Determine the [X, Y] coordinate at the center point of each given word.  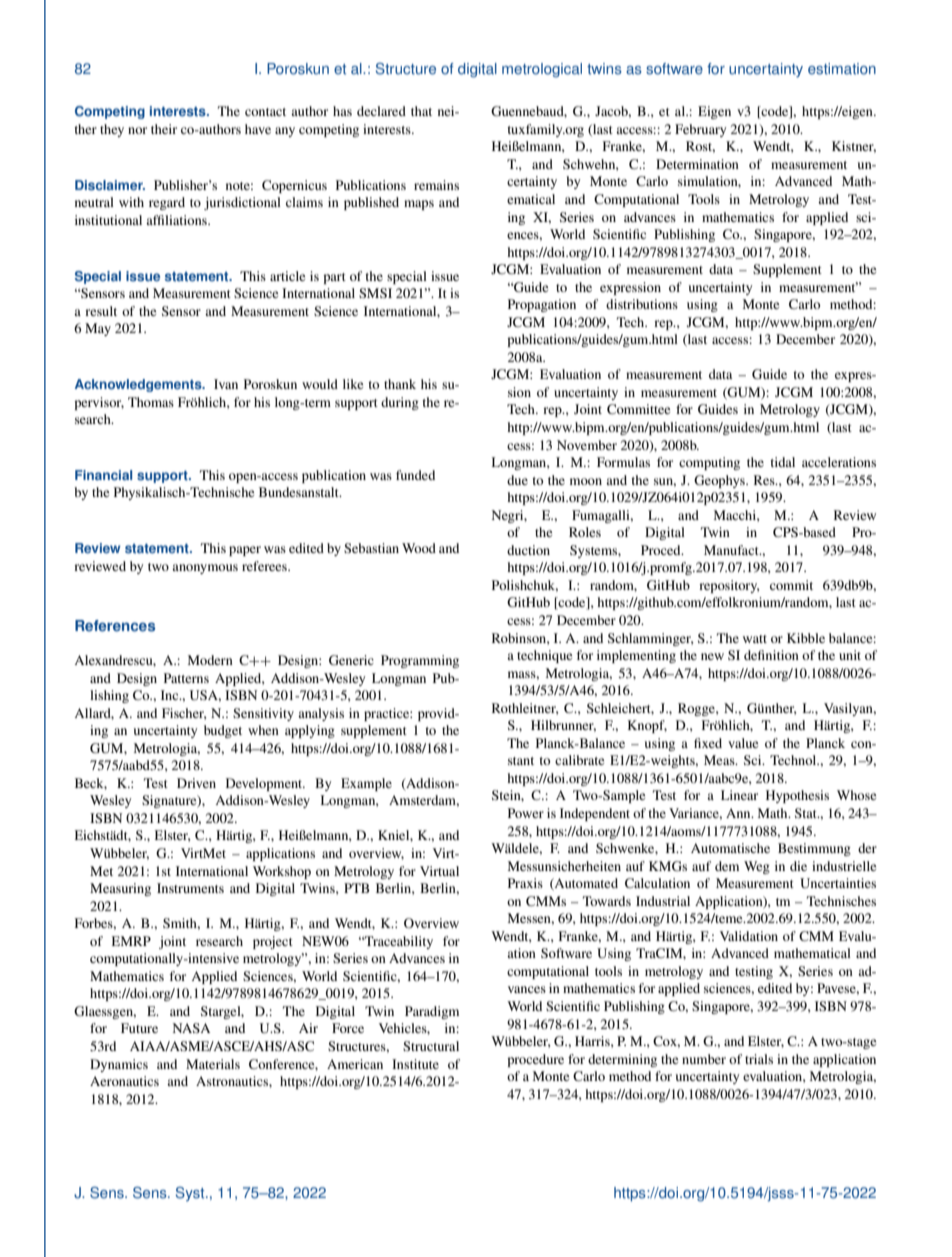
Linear [739, 795]
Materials [213, 1064]
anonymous [205, 569]
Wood [419, 548]
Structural [431, 1046]
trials [759, 1059]
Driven [196, 783]
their [164, 129]
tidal [782, 462]
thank [400, 384]
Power [526, 813]
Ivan [226, 384]
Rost [700, 147]
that [421, 111]
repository [729, 586]
